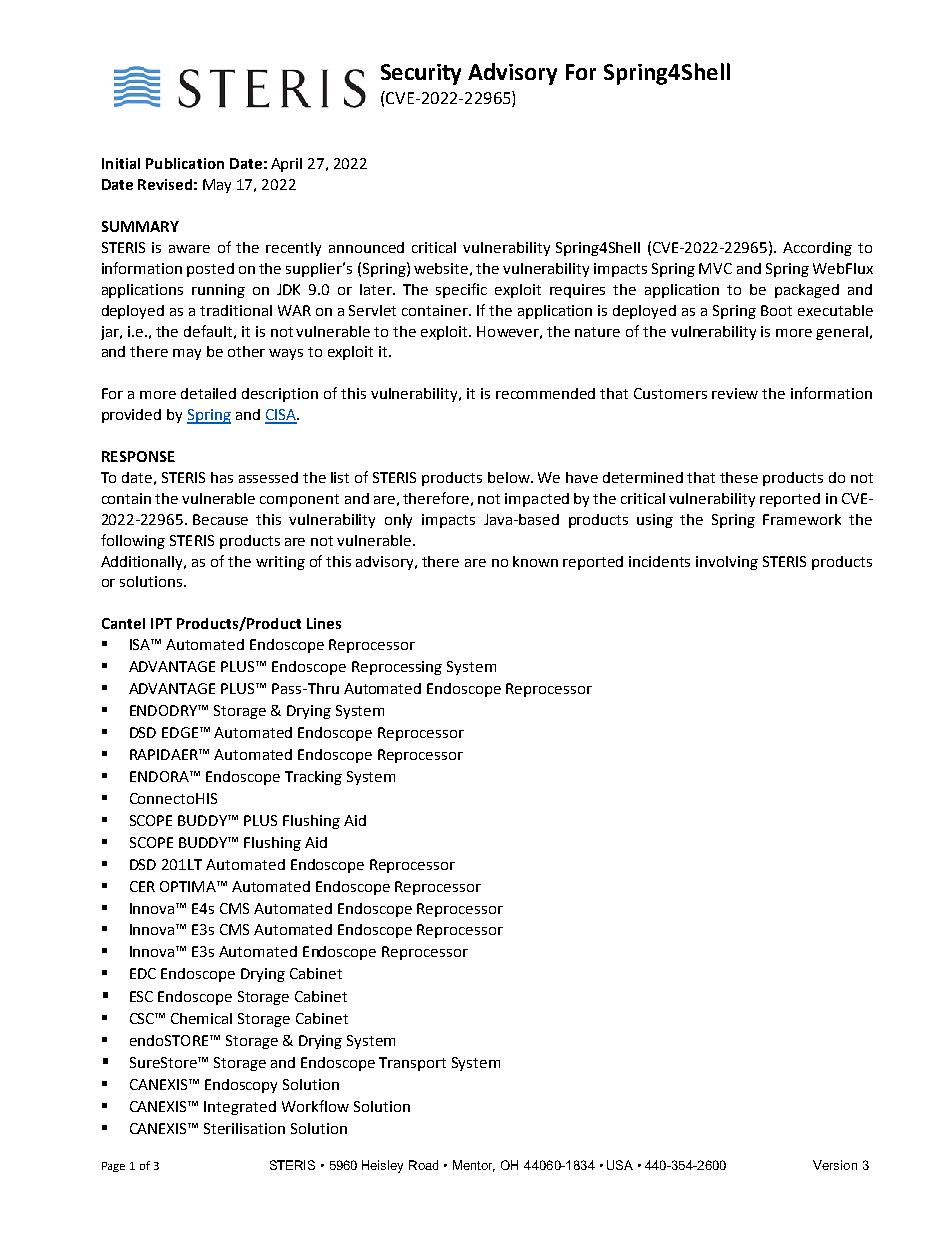 This image has height=1233, width=952. I want to click on Publication, so click(185, 163).
